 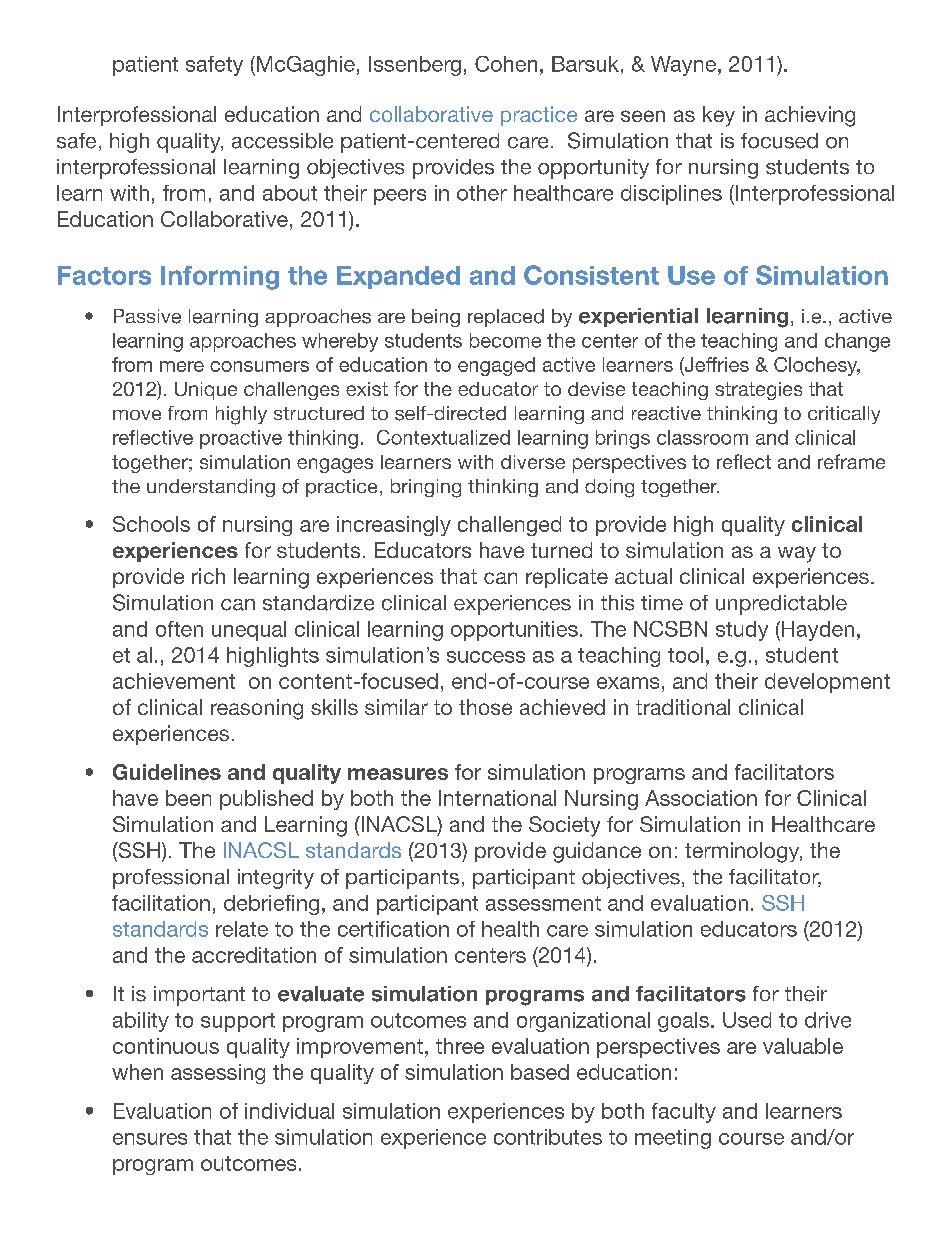 What do you see at coordinates (506, 64) in the screenshot?
I see `Cohen` at bounding box center [506, 64].
